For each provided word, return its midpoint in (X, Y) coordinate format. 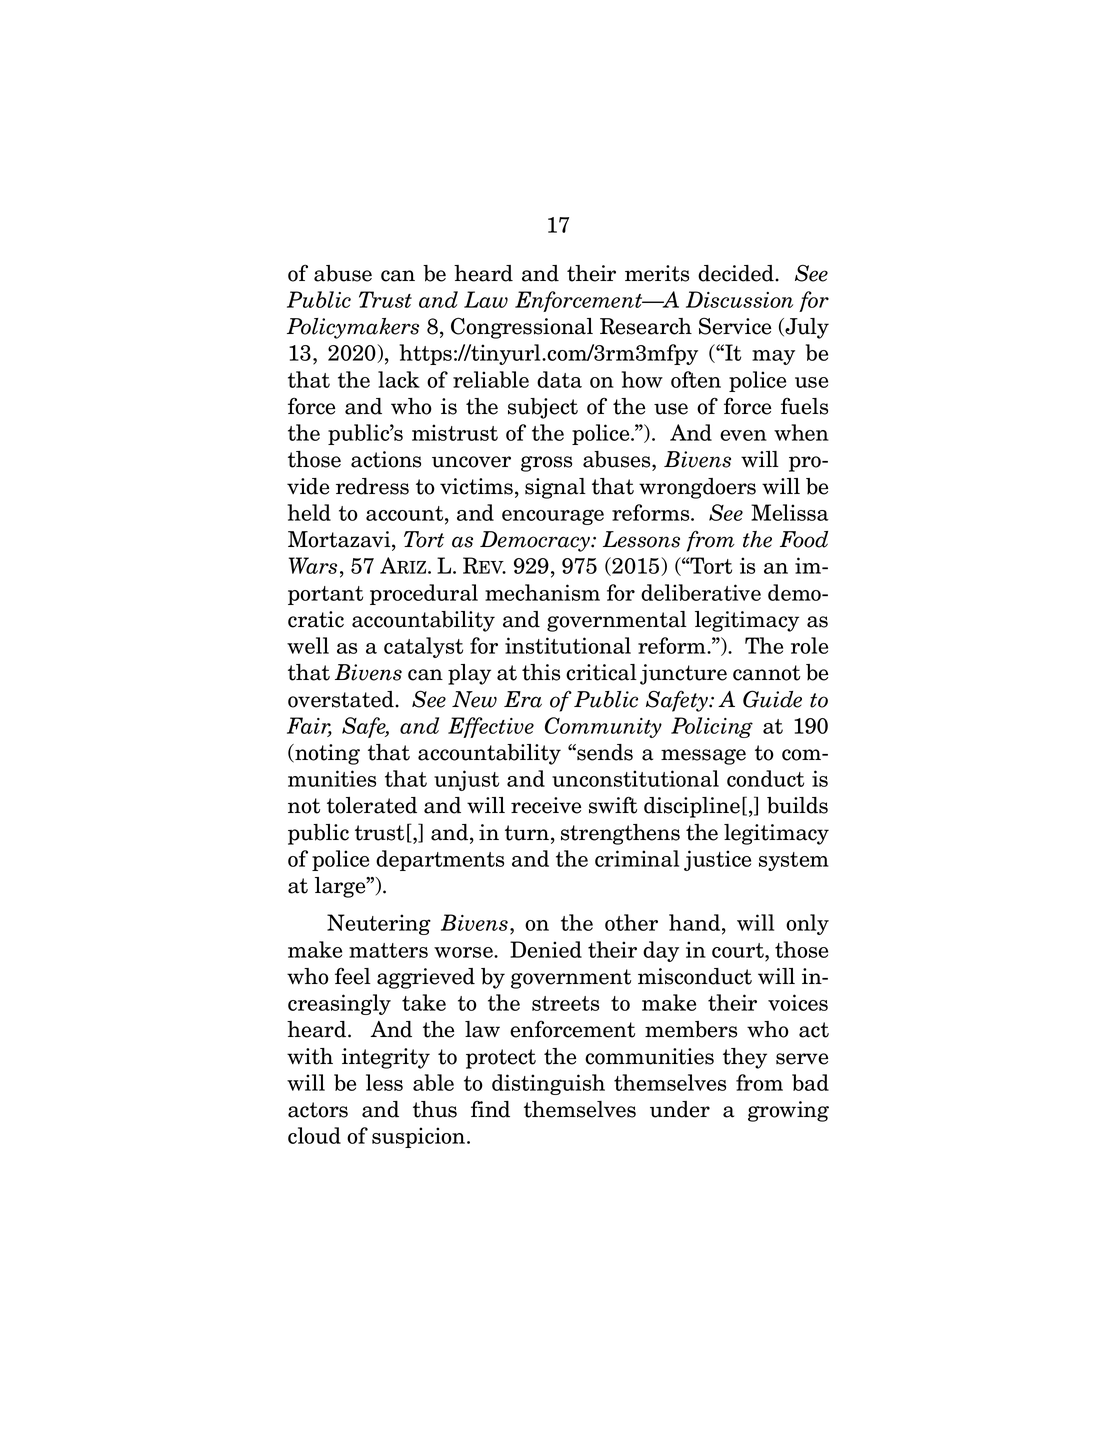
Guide (772, 699)
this (541, 672)
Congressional (522, 328)
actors (318, 1110)
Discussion (739, 299)
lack (399, 379)
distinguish (548, 1084)
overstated (342, 699)
